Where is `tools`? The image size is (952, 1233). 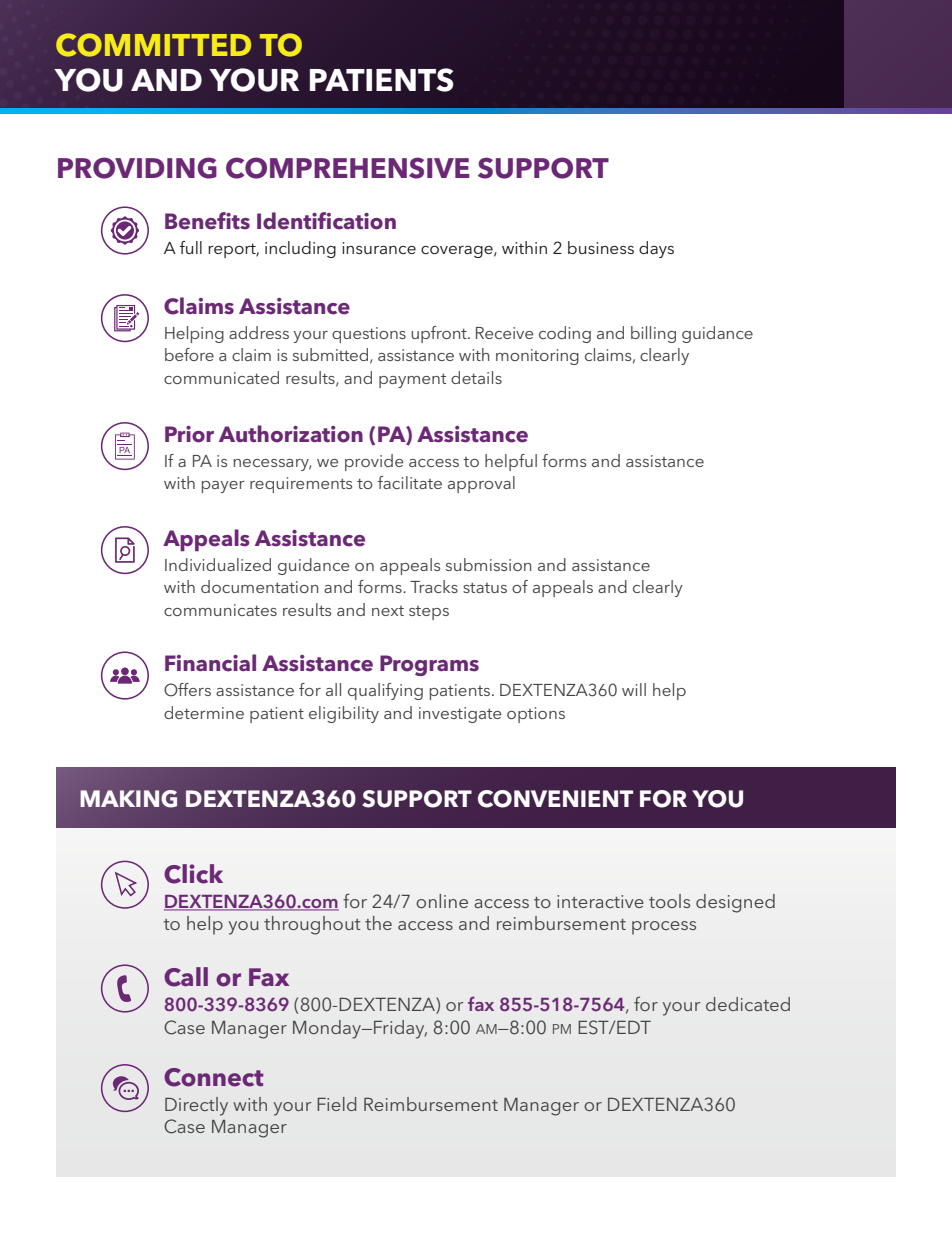 tools is located at coordinates (669, 901).
